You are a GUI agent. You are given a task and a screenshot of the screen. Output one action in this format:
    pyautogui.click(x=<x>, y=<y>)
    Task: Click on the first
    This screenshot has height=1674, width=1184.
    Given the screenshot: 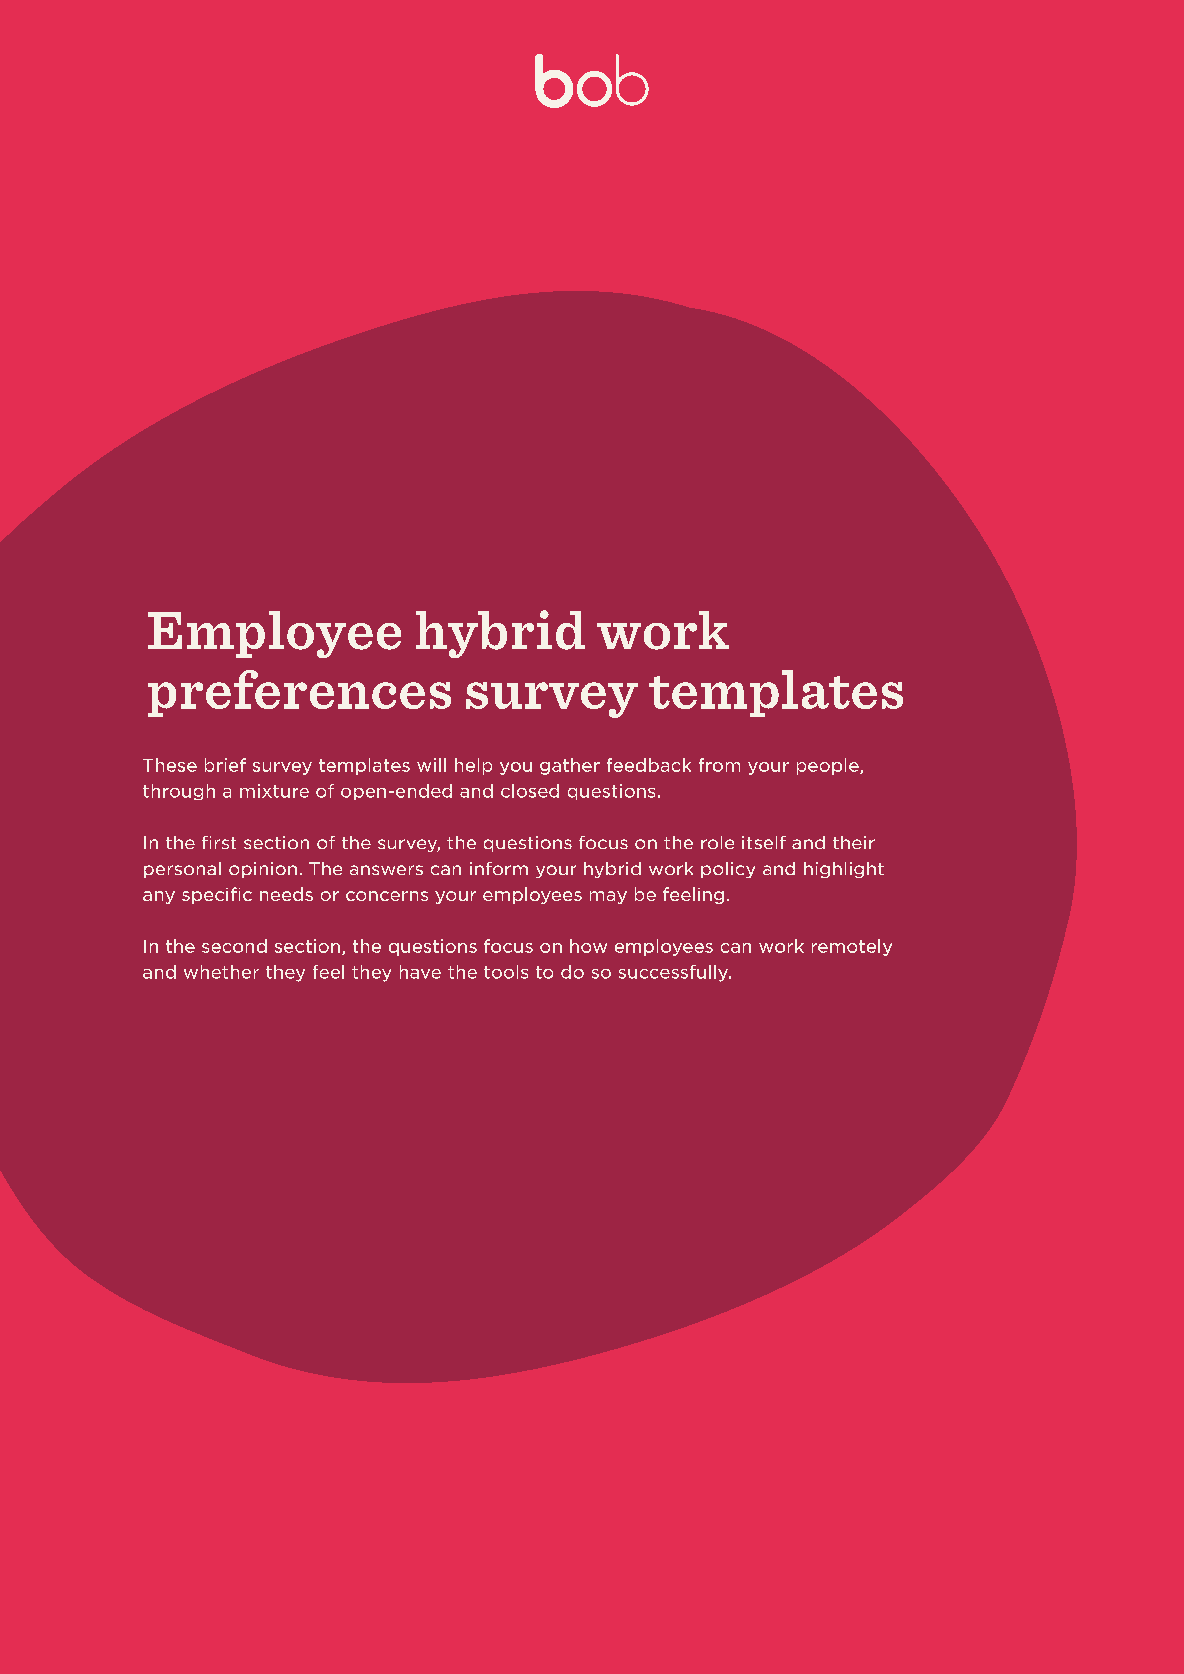 What is the action you would take?
    pyautogui.click(x=219, y=842)
